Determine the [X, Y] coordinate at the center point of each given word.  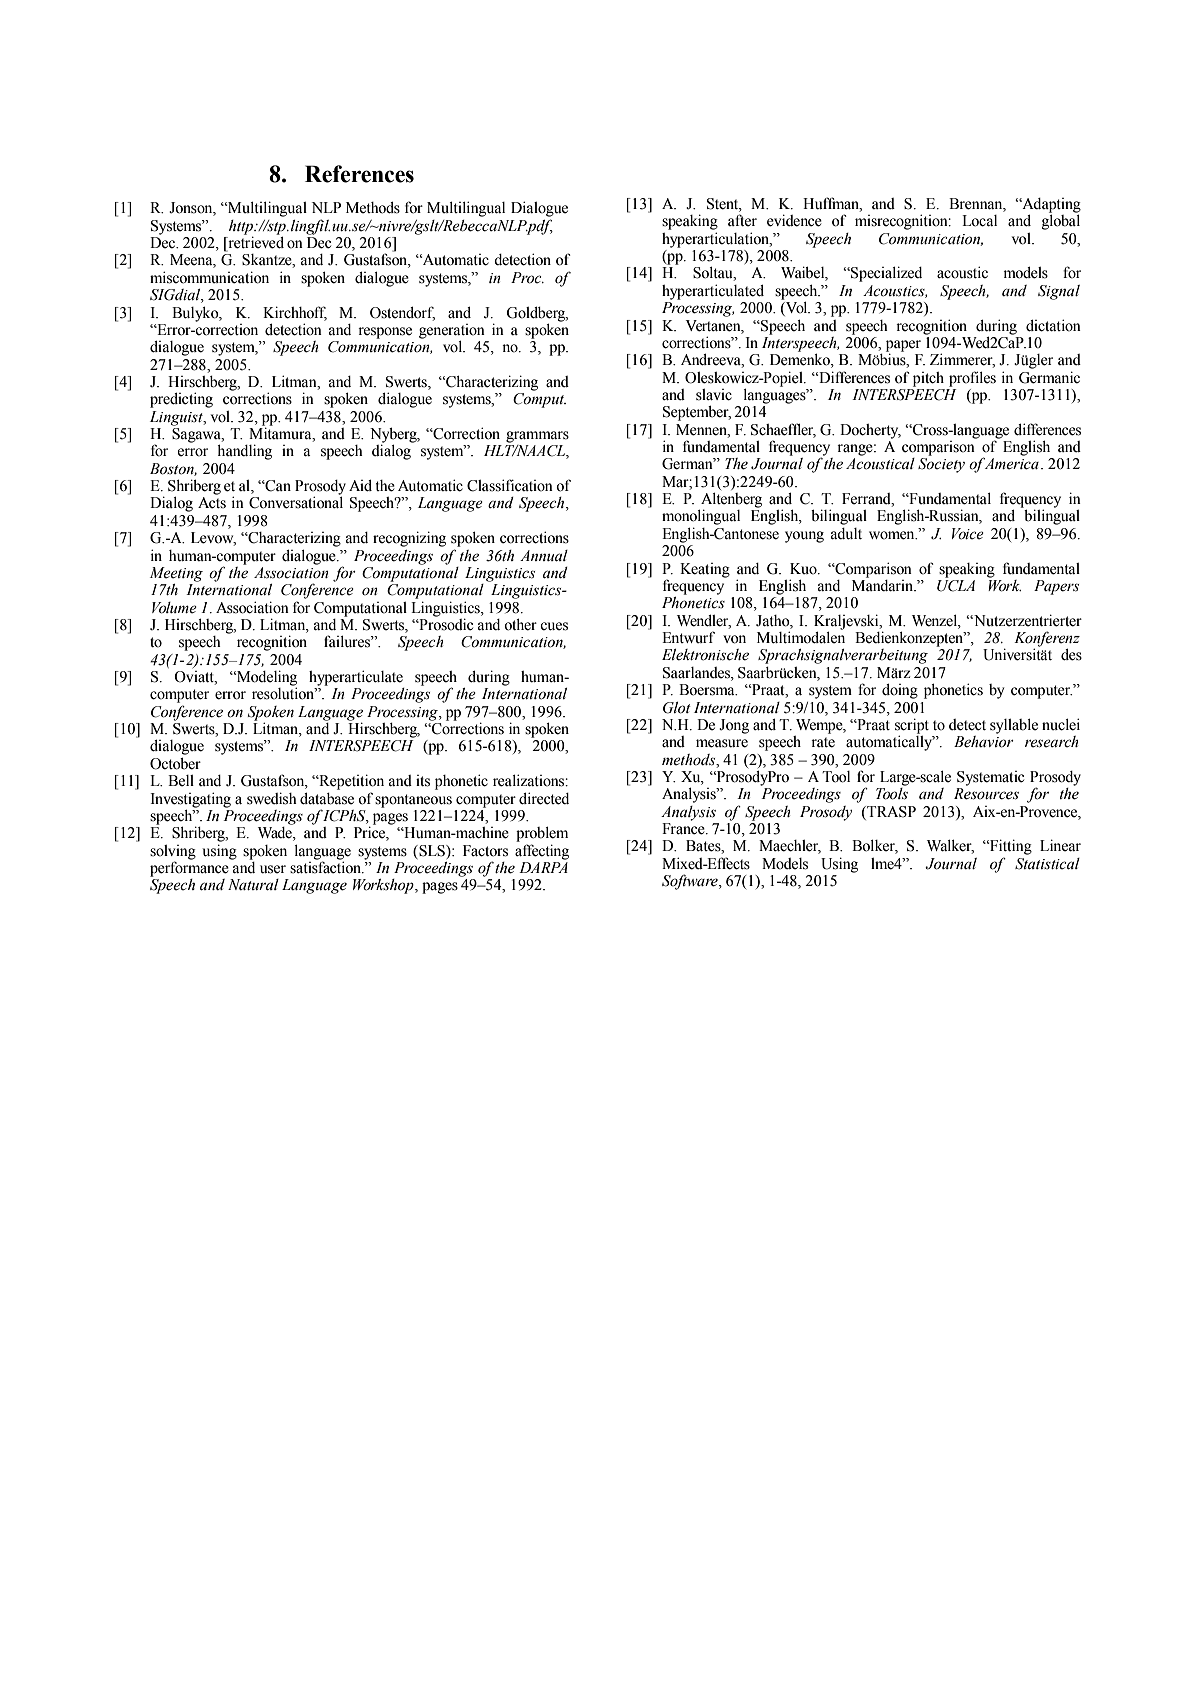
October [175, 763]
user [273, 869]
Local [979, 221]
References [359, 174]
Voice [968, 534]
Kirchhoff [295, 313]
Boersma [708, 690]
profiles [972, 379]
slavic [714, 395]
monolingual [701, 517]
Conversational [296, 502]
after [742, 220]
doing [900, 691]
